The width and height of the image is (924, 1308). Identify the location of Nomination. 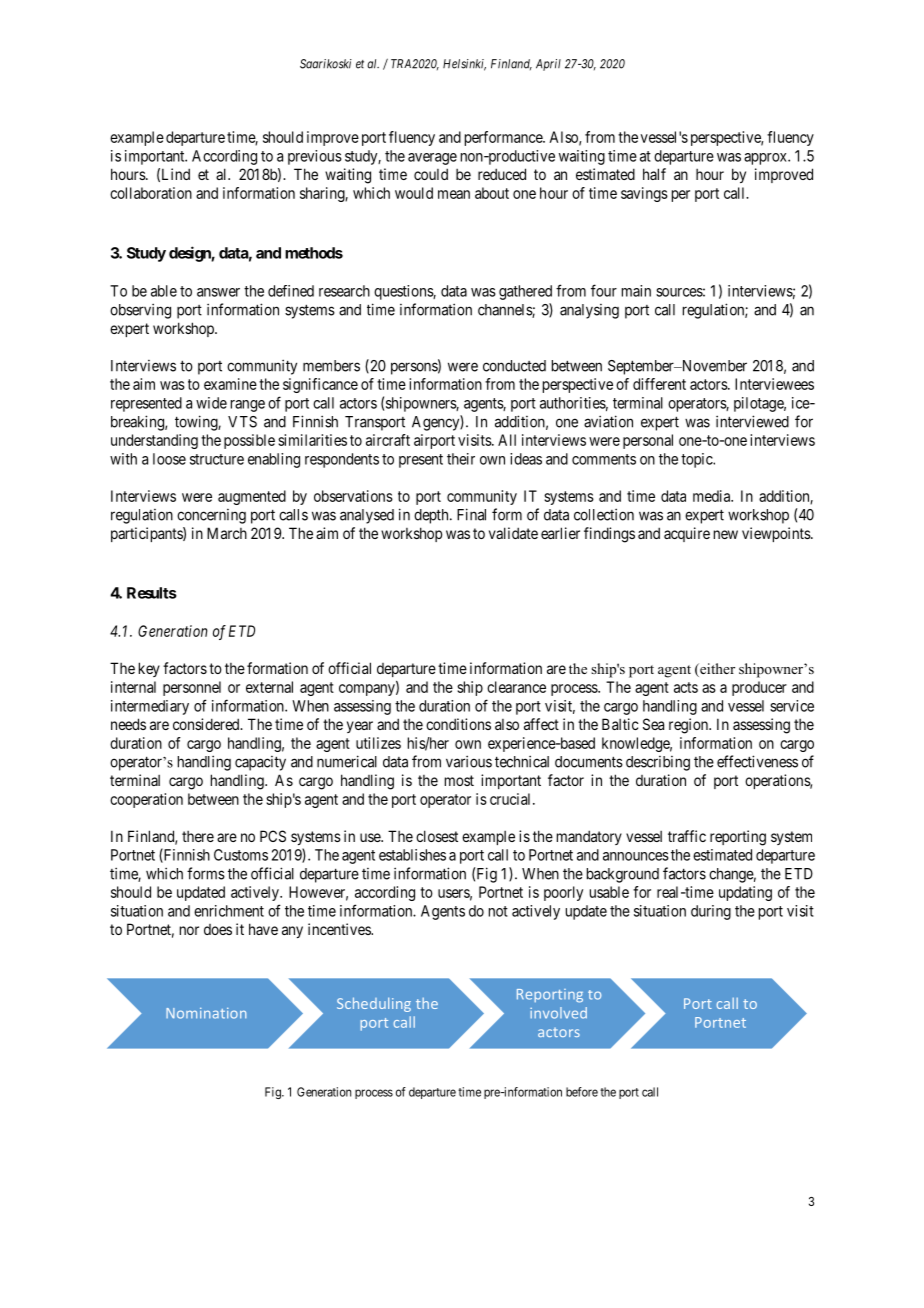
(206, 1013).
